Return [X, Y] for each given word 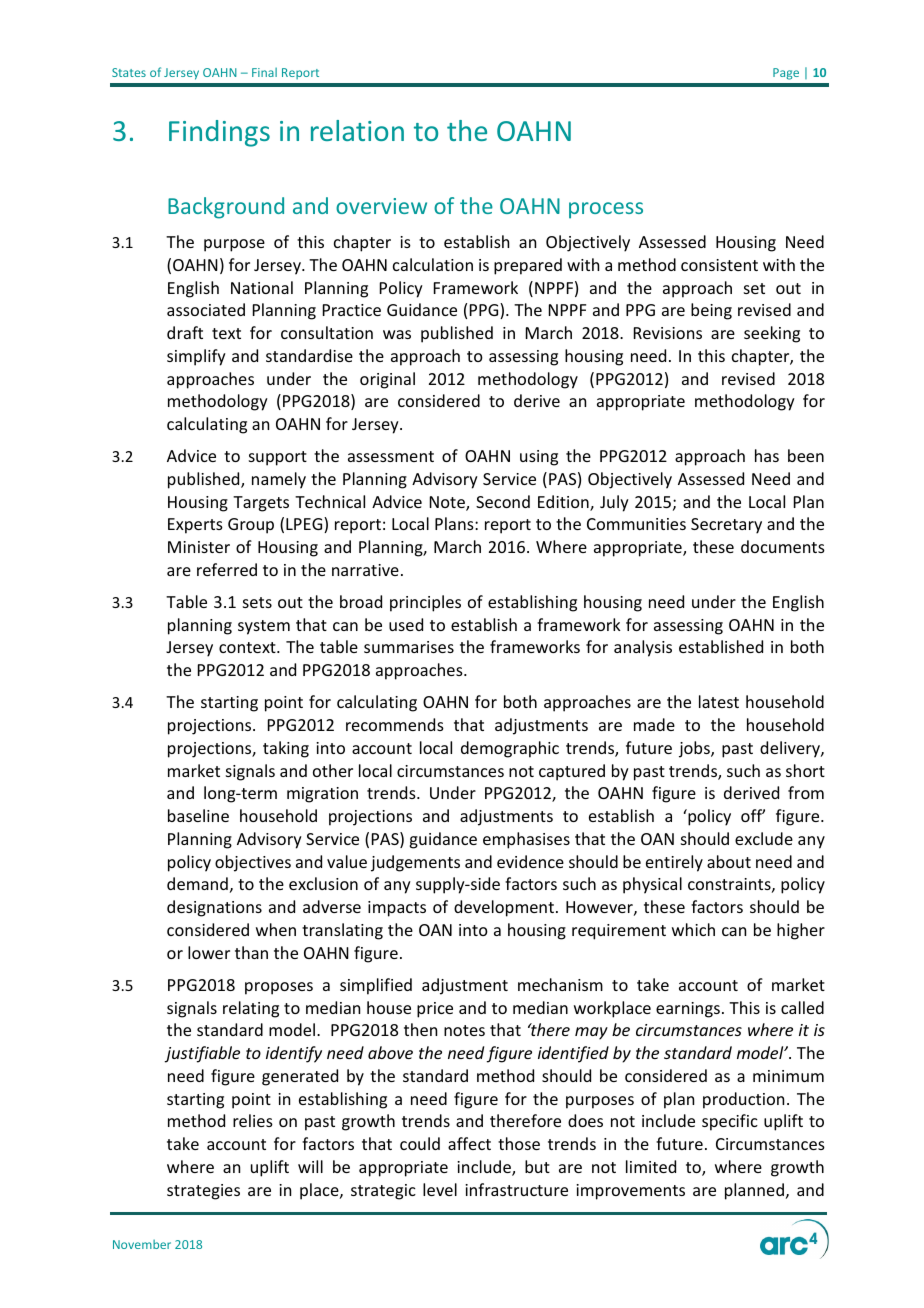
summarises [409, 647]
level [440, 1189]
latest [719, 701]
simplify [196, 357]
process [606, 210]
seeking [772, 334]
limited [651, 1166]
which [693, 929]
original [387, 380]
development [504, 908]
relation [357, 130]
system [264, 627]
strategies [203, 1192]
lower [209, 952]
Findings [219, 133]
